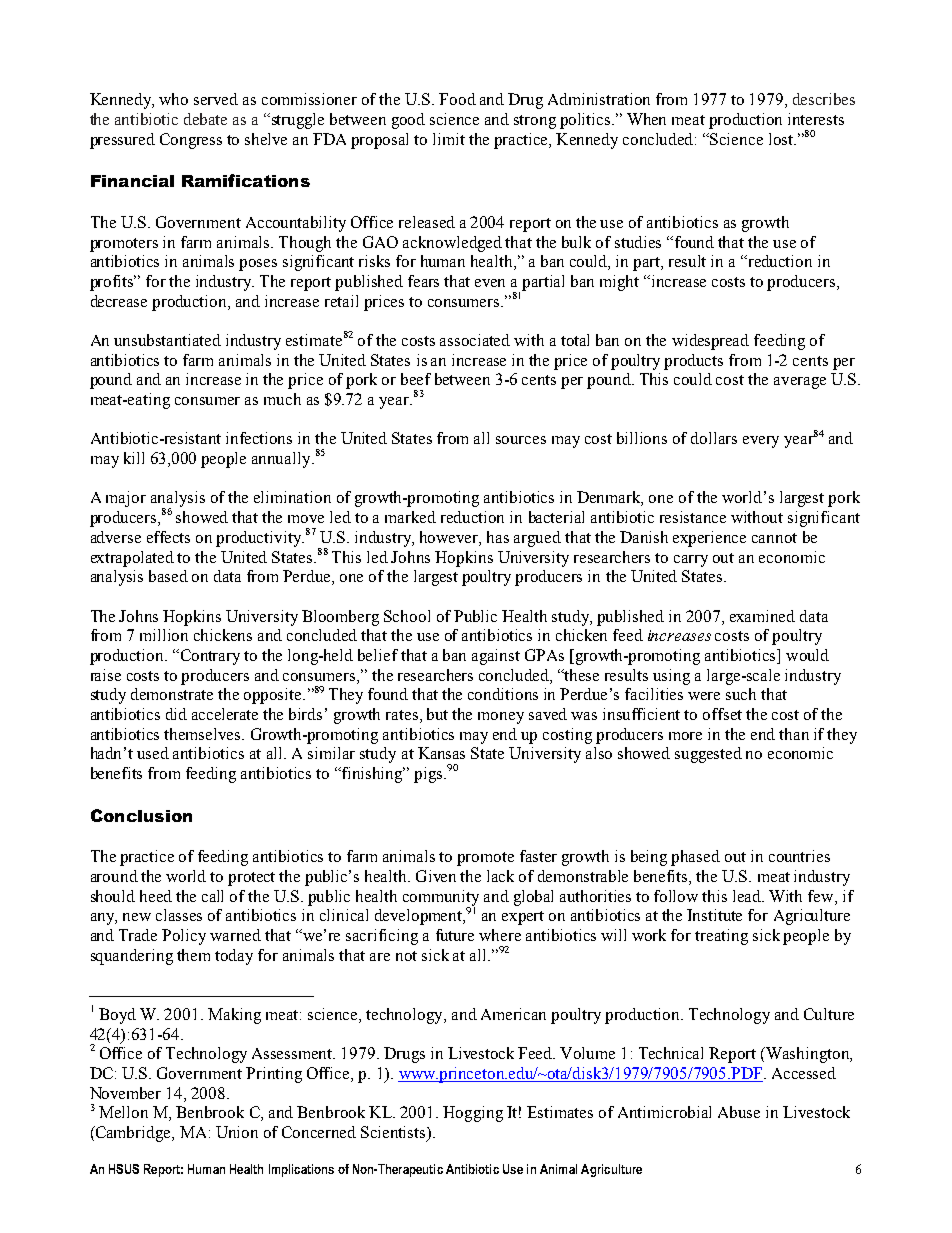 The height and width of the page is (1233, 952). I want to click on associated, so click(475, 340).
